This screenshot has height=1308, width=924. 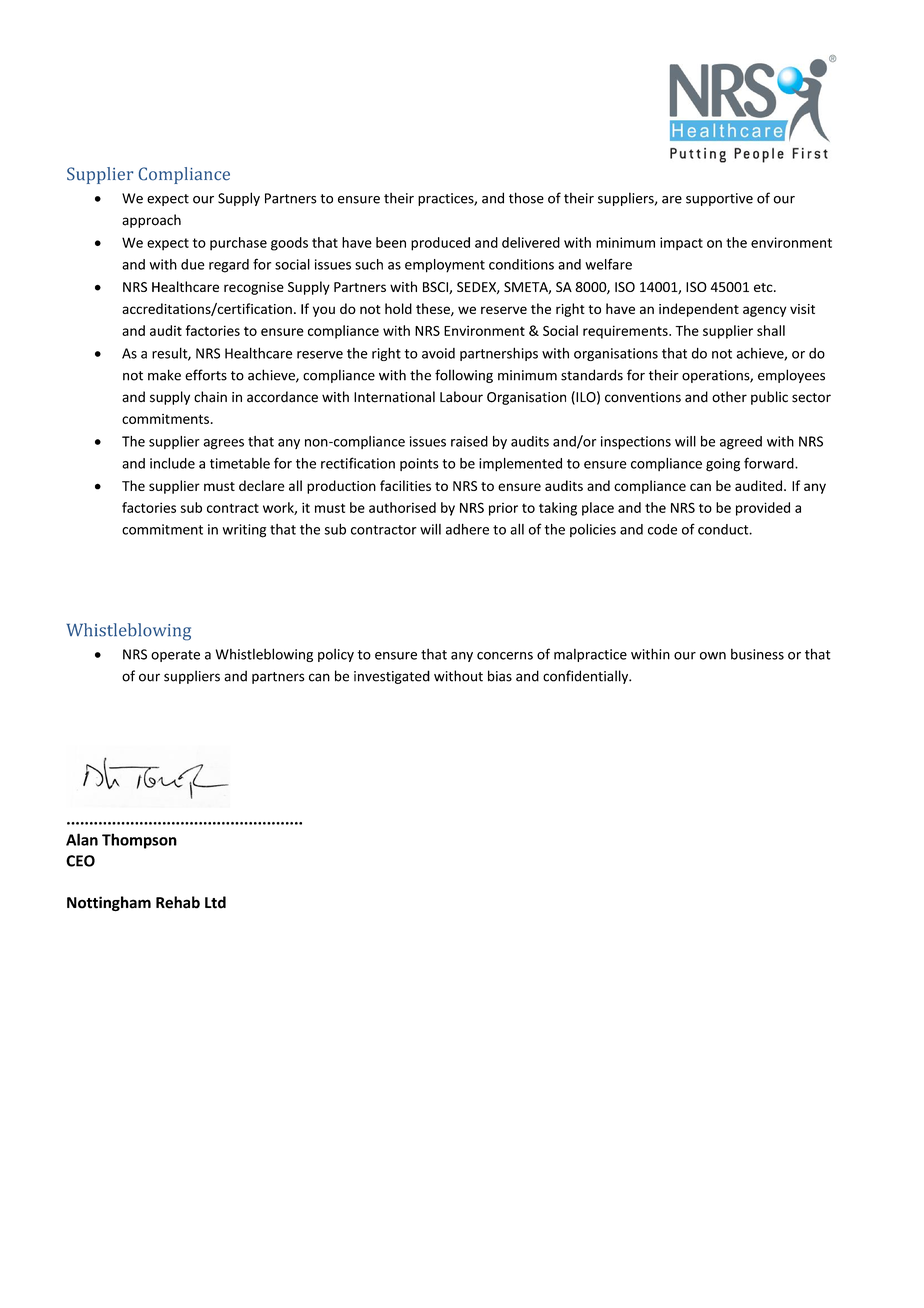 I want to click on operate, so click(x=175, y=656).
